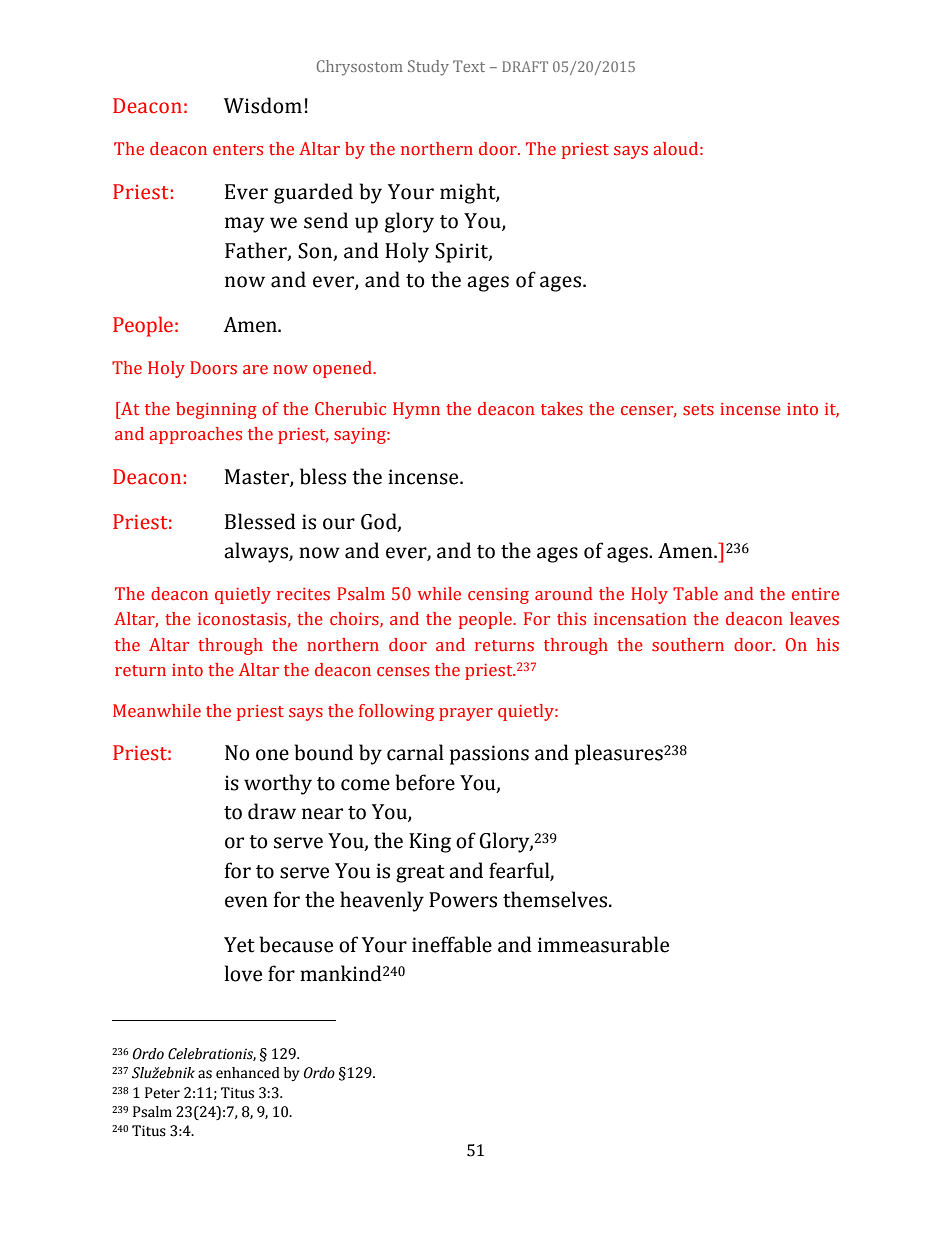  What do you see at coordinates (452, 944) in the page?
I see `ineffable` at bounding box center [452, 944].
